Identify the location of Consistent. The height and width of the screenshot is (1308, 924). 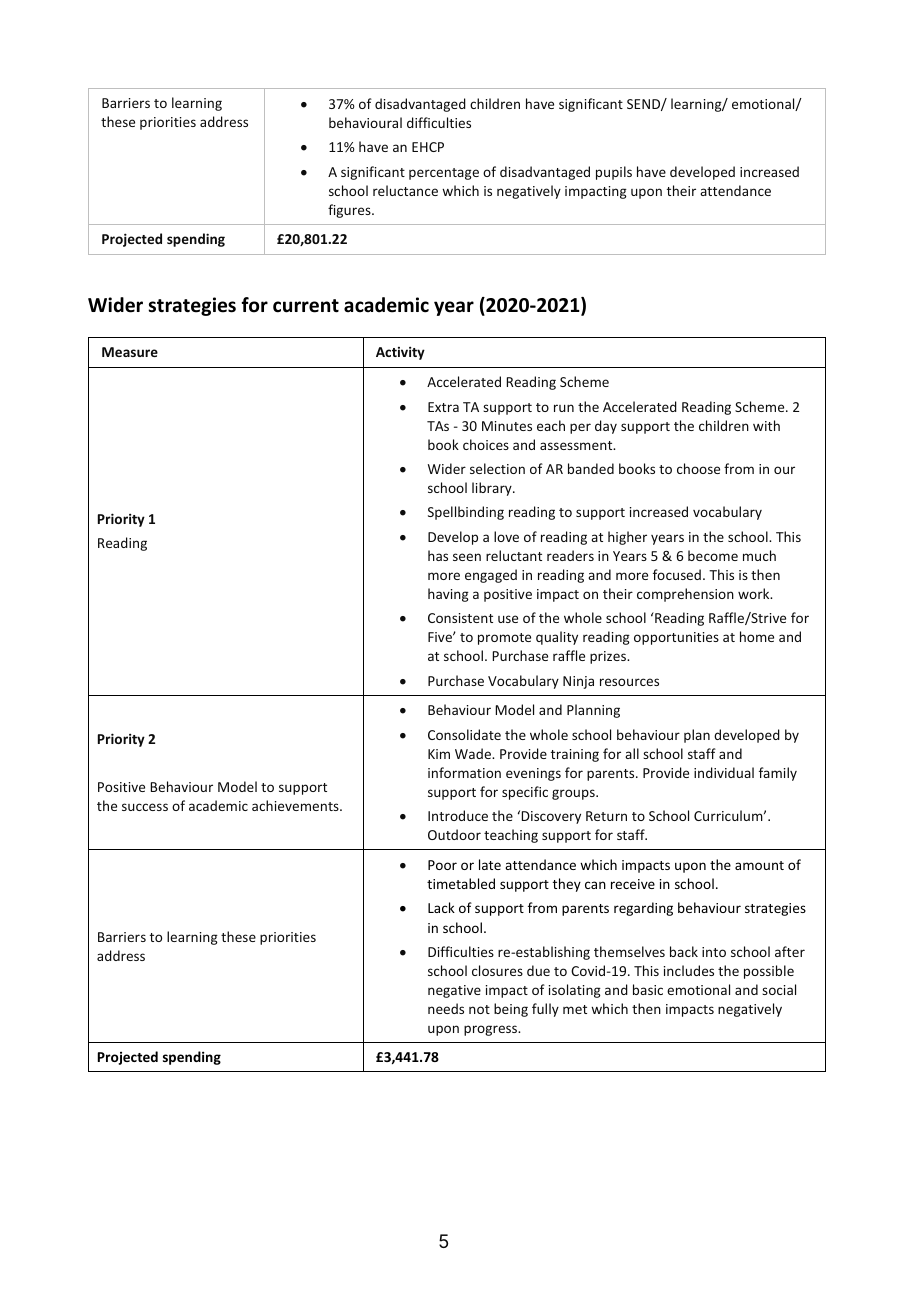
(460, 618).
